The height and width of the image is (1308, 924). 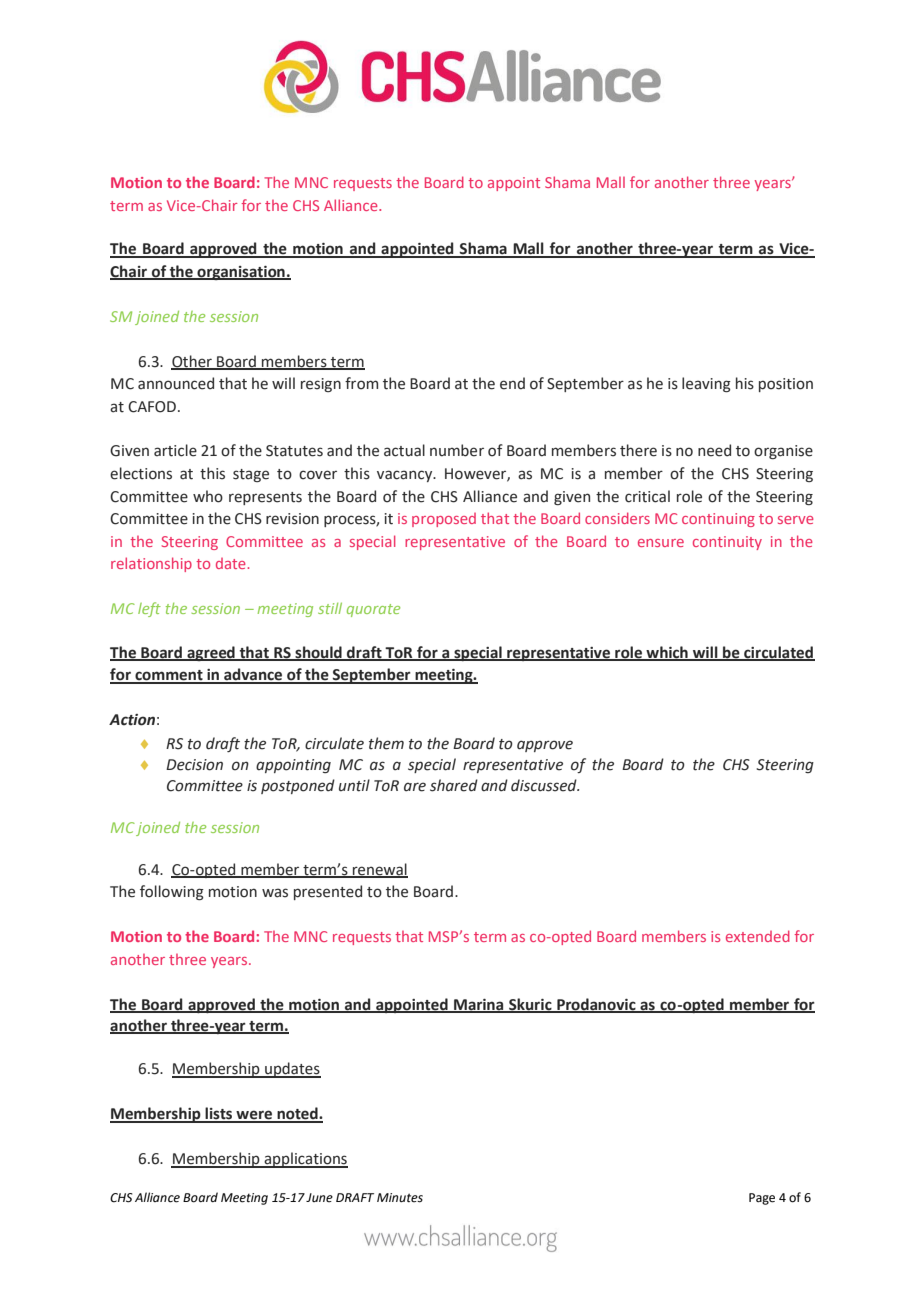 I want to click on continuing, so click(x=718, y=520).
